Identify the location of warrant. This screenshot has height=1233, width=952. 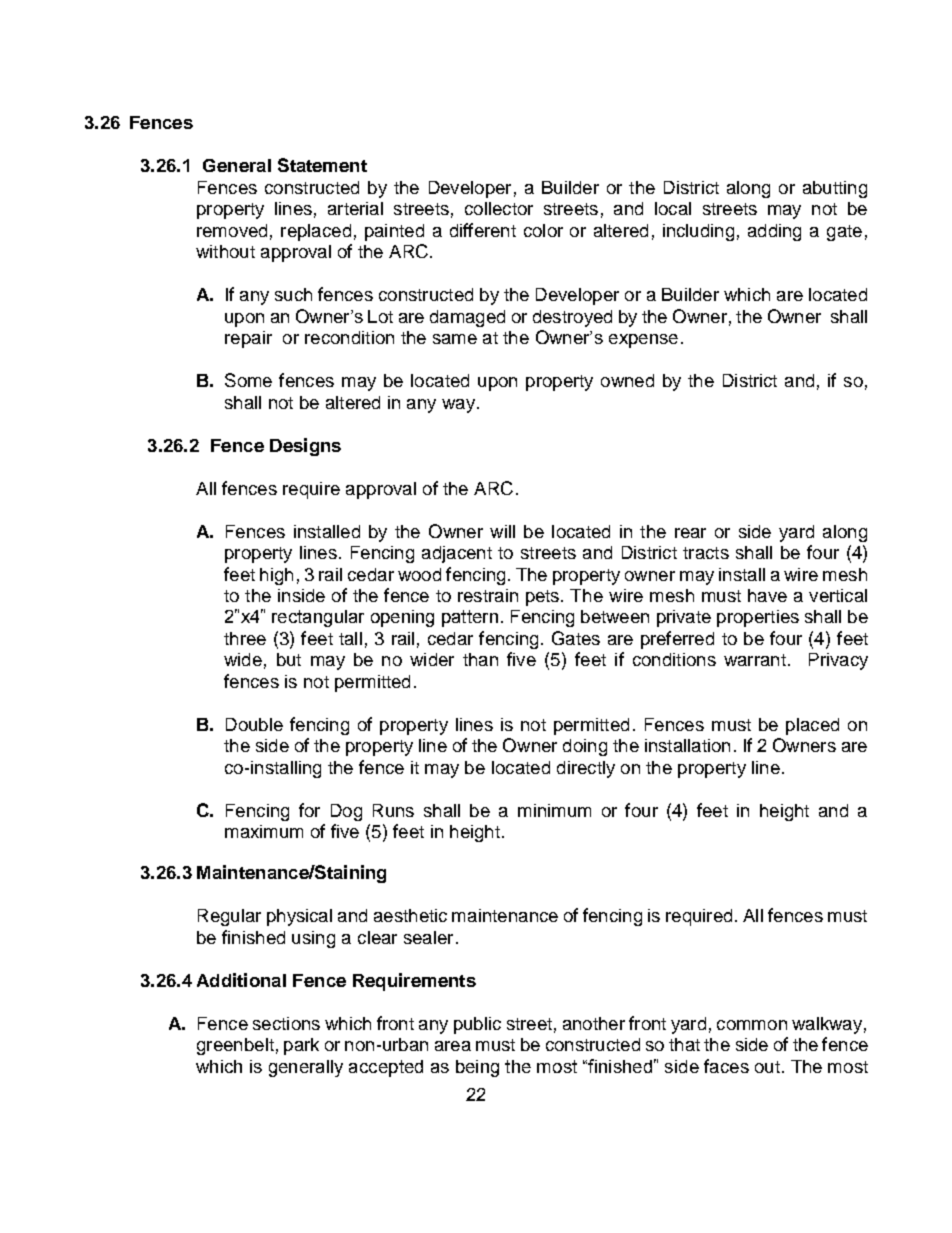
(755, 660).
